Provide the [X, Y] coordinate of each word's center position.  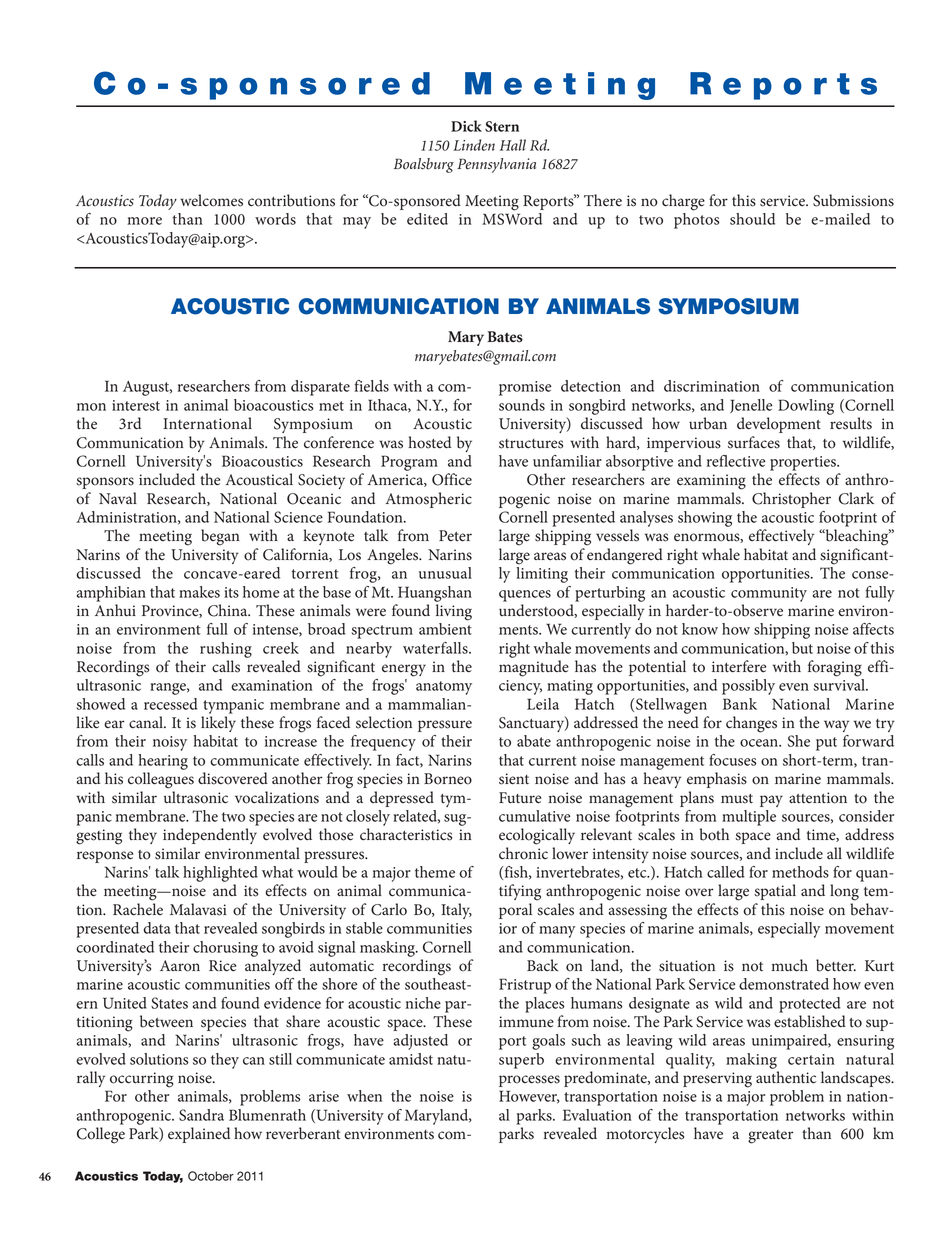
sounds [522, 405]
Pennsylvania [496, 165]
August [147, 388]
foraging [835, 668]
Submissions [853, 200]
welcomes [211, 200]
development [779, 425]
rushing [226, 650]
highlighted [220, 874]
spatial [775, 892]
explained [199, 1135]
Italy [456, 911]
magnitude [534, 668]
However [529, 1097]
